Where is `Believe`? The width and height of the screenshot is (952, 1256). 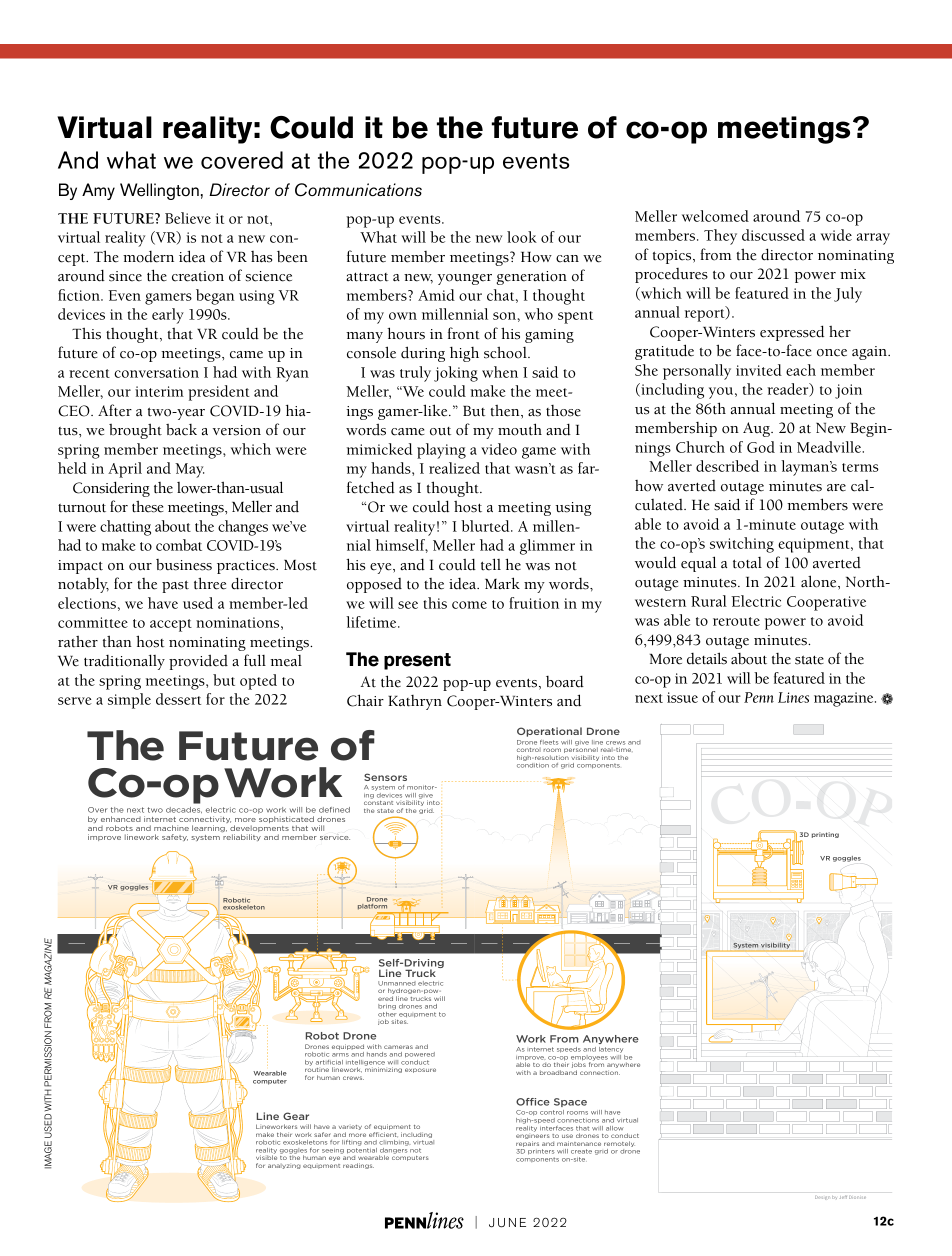
Believe is located at coordinates (188, 218).
